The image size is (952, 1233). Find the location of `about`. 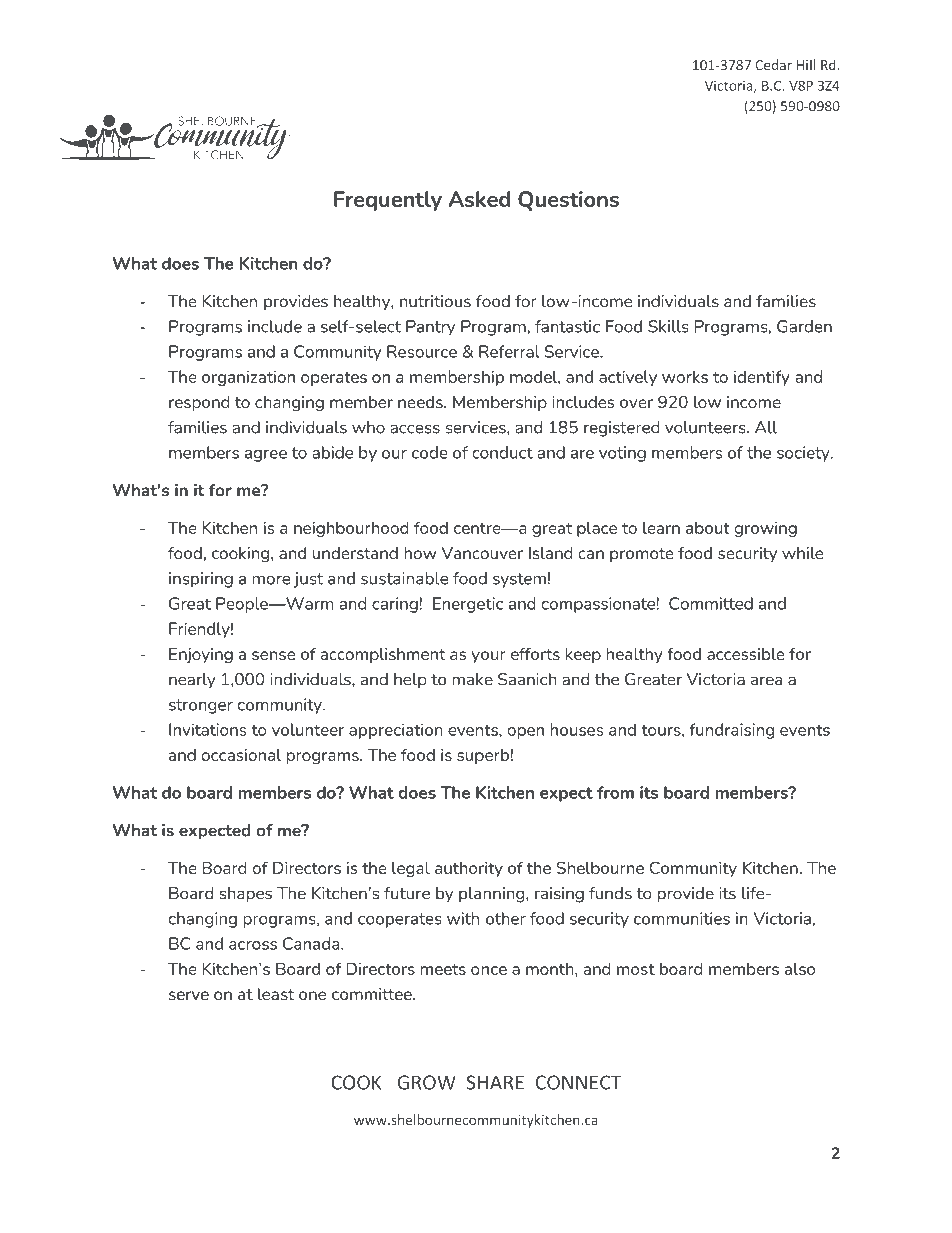

about is located at coordinates (708, 527).
